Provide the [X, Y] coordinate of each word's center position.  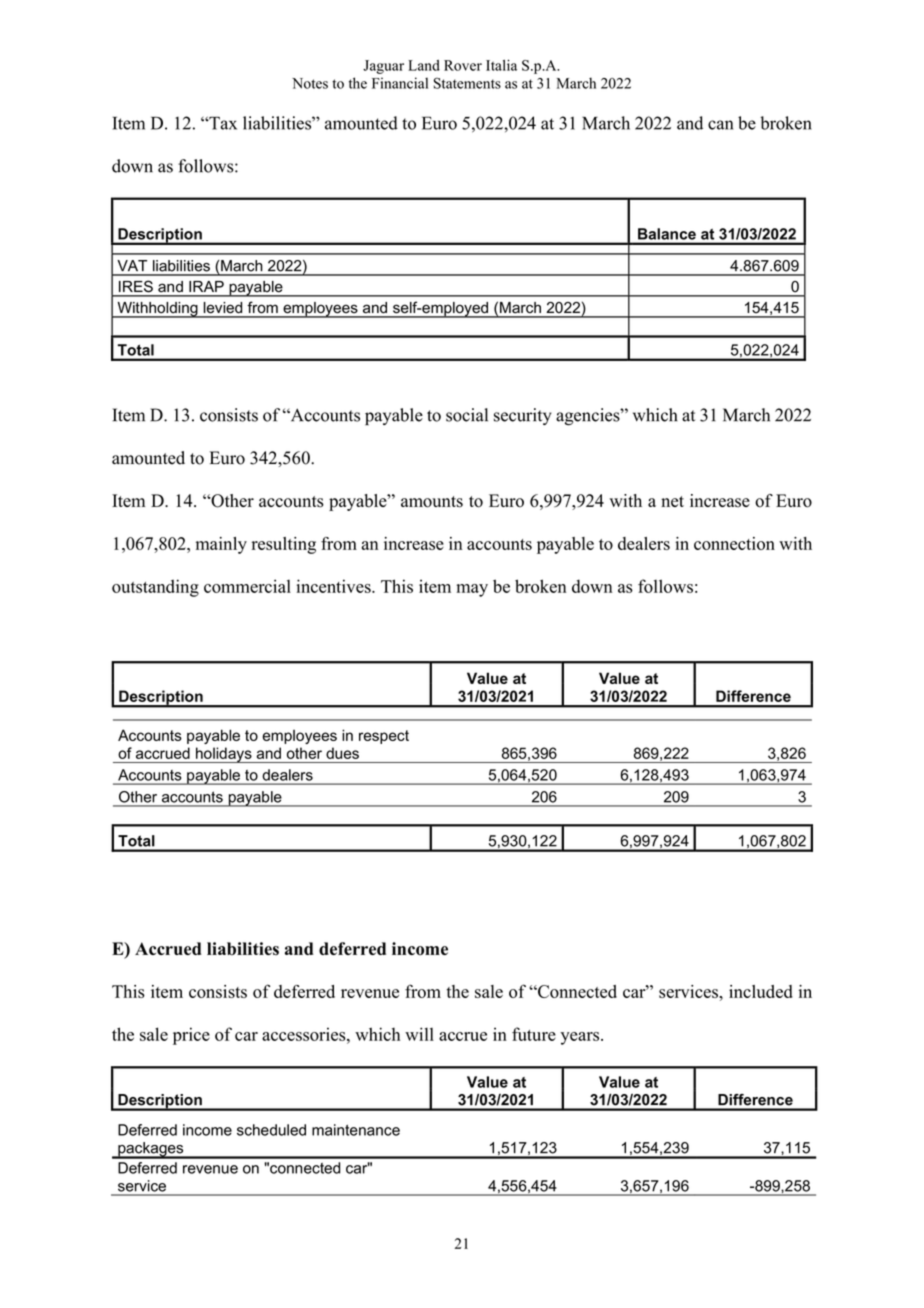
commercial [247, 586]
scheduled [271, 1130]
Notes [310, 83]
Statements [467, 83]
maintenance [356, 1130]
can [720, 125]
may [472, 590]
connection [734, 543]
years [581, 1038]
